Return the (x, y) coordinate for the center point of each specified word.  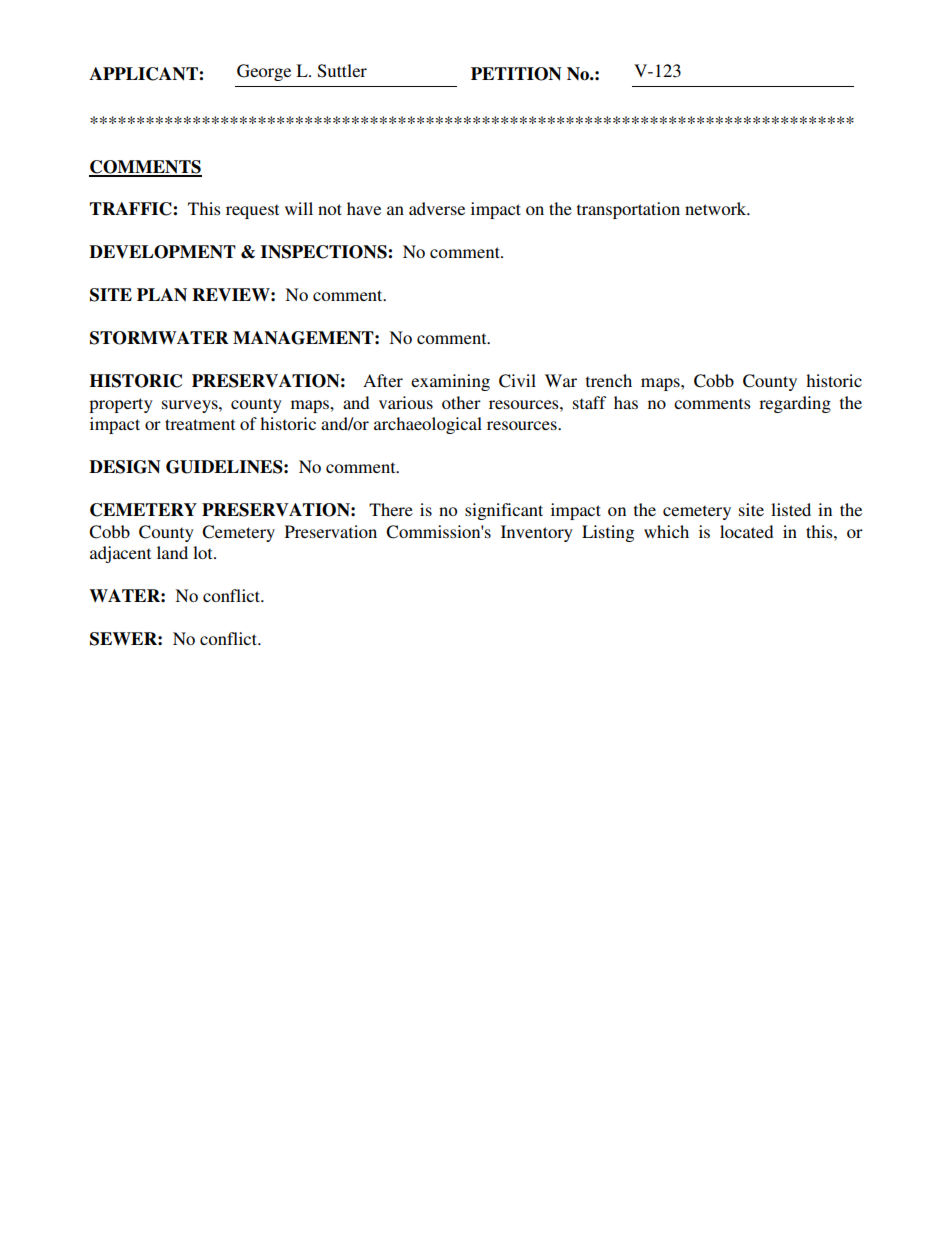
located (746, 531)
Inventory (537, 533)
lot (204, 552)
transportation (628, 210)
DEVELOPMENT (162, 252)
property (121, 405)
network (717, 208)
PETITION (516, 74)
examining (450, 382)
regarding (795, 404)
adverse (437, 208)
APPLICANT (144, 74)
